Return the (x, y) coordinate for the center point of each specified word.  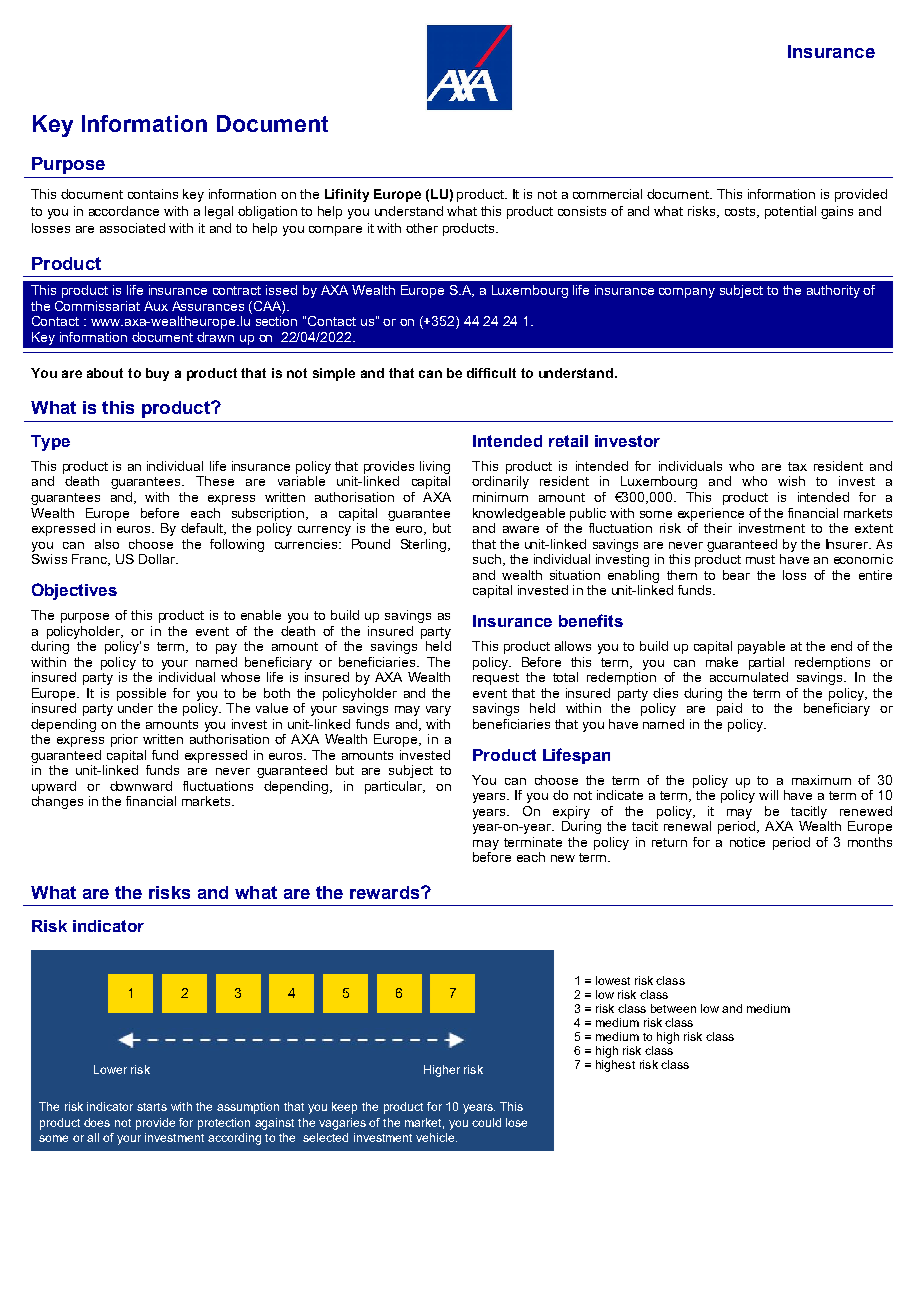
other (422, 228)
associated (132, 228)
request (496, 679)
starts (152, 1107)
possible (141, 694)
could (486, 1122)
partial (766, 663)
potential (790, 212)
